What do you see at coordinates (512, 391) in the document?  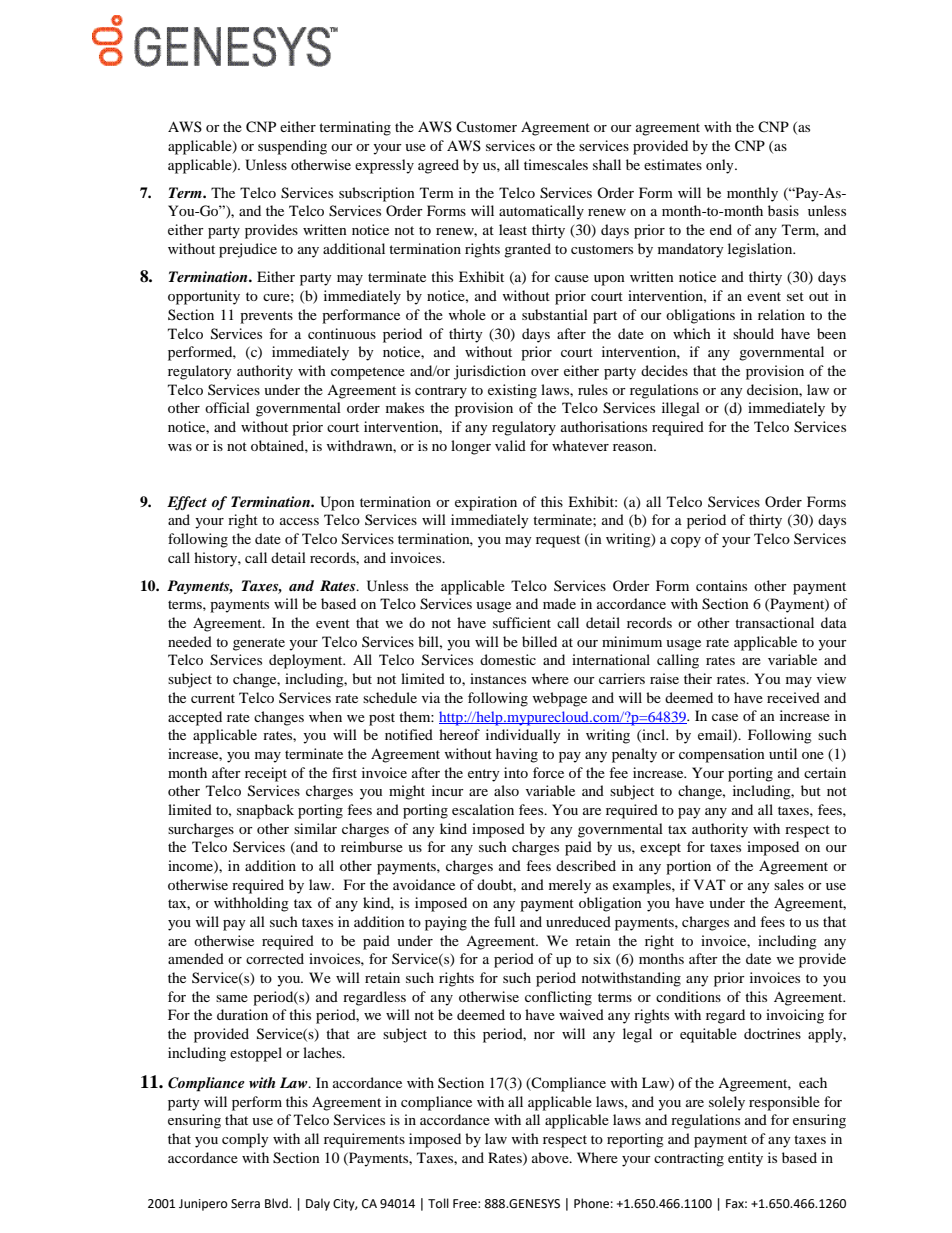 I see `existing` at bounding box center [512, 391].
